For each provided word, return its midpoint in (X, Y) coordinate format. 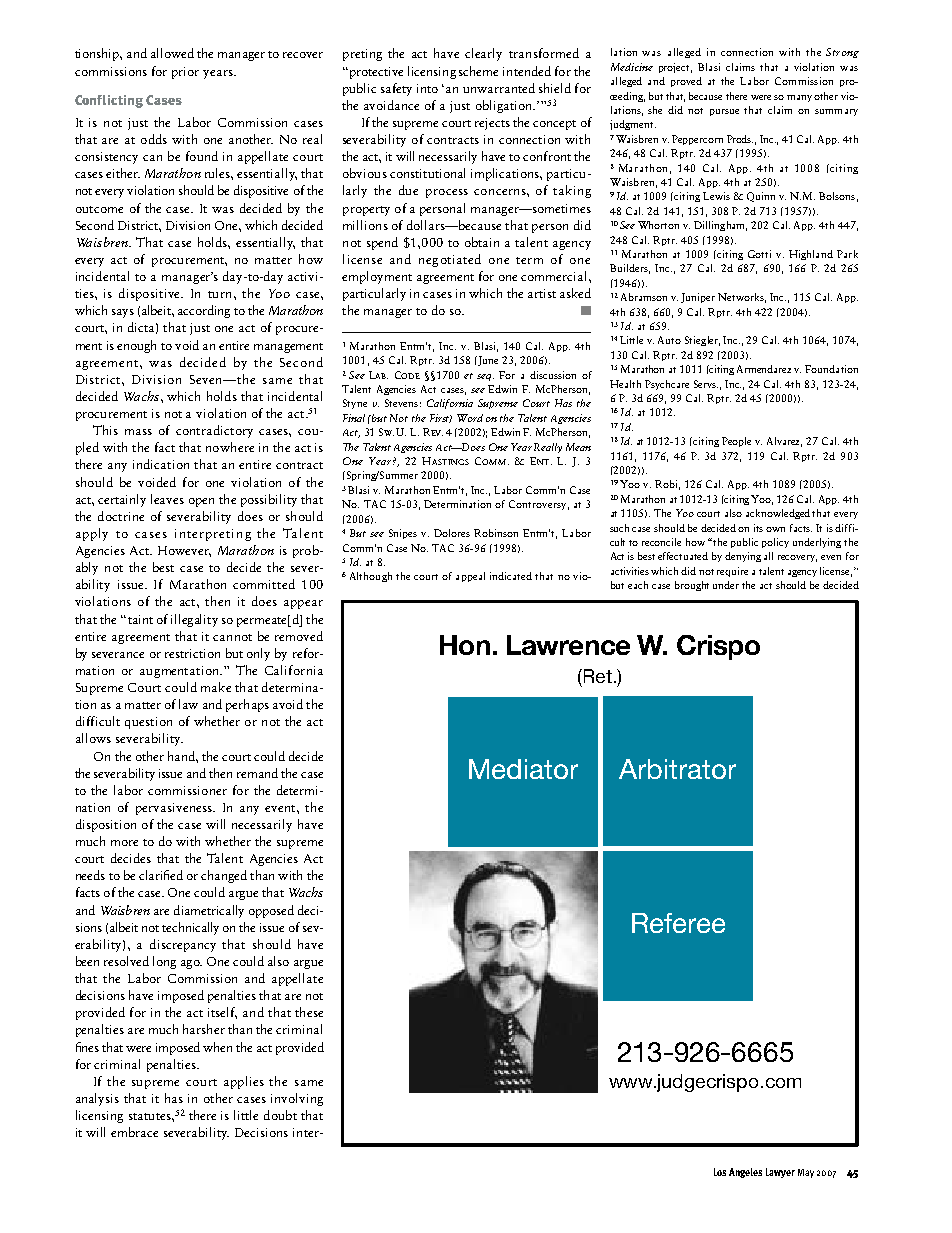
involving (297, 1099)
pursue (724, 112)
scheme (478, 71)
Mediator (523, 769)
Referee (678, 923)
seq (485, 377)
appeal (470, 577)
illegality (194, 620)
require (732, 572)
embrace (134, 1132)
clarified (161, 875)
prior (185, 73)
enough (136, 346)
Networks (742, 298)
